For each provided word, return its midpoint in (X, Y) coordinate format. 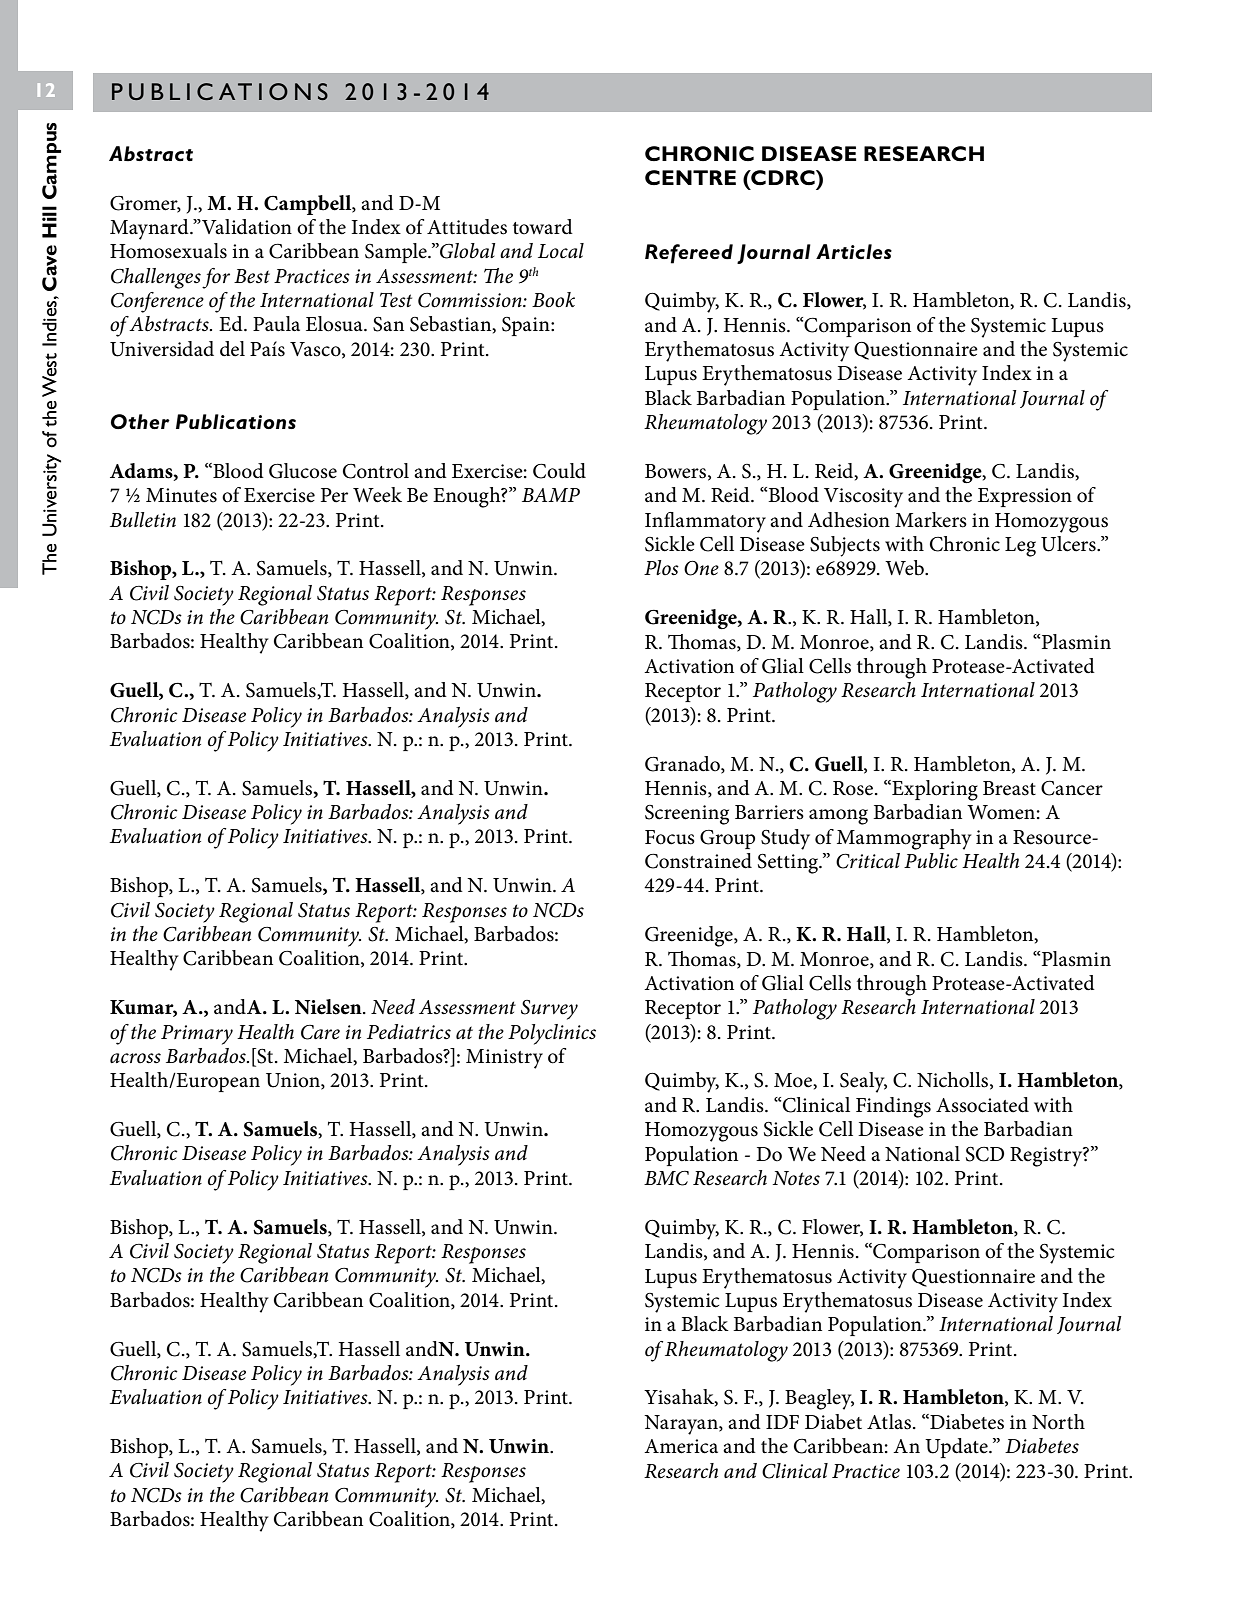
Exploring (934, 790)
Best (252, 276)
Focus (670, 837)
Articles (854, 251)
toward (543, 227)
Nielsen (329, 1007)
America (681, 1446)
